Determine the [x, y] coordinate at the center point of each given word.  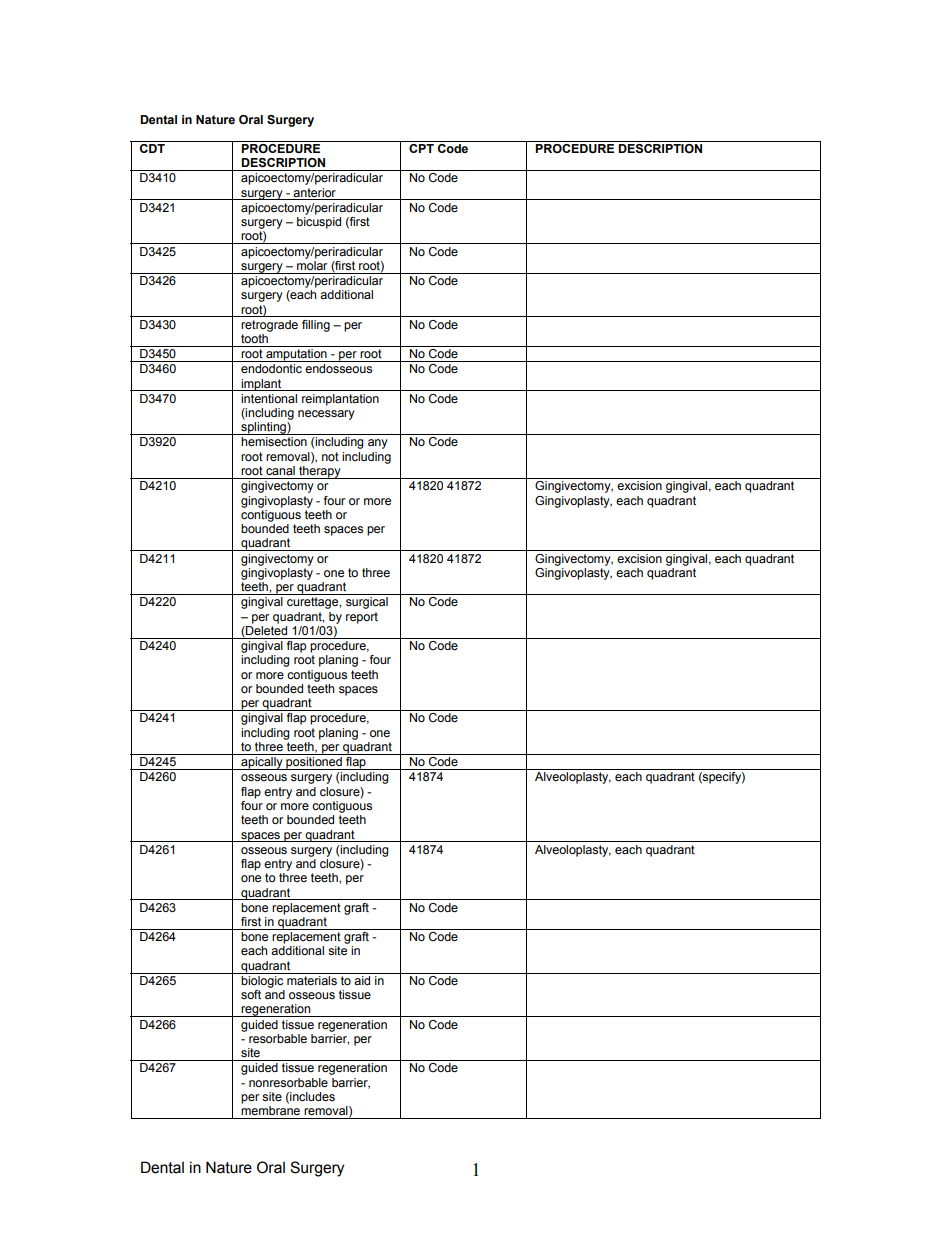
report [362, 618]
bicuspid [319, 223]
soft [251, 994]
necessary [326, 415]
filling [316, 326]
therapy [320, 472]
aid [362, 980]
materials [312, 980]
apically [262, 763]
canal [280, 470]
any [378, 444]
